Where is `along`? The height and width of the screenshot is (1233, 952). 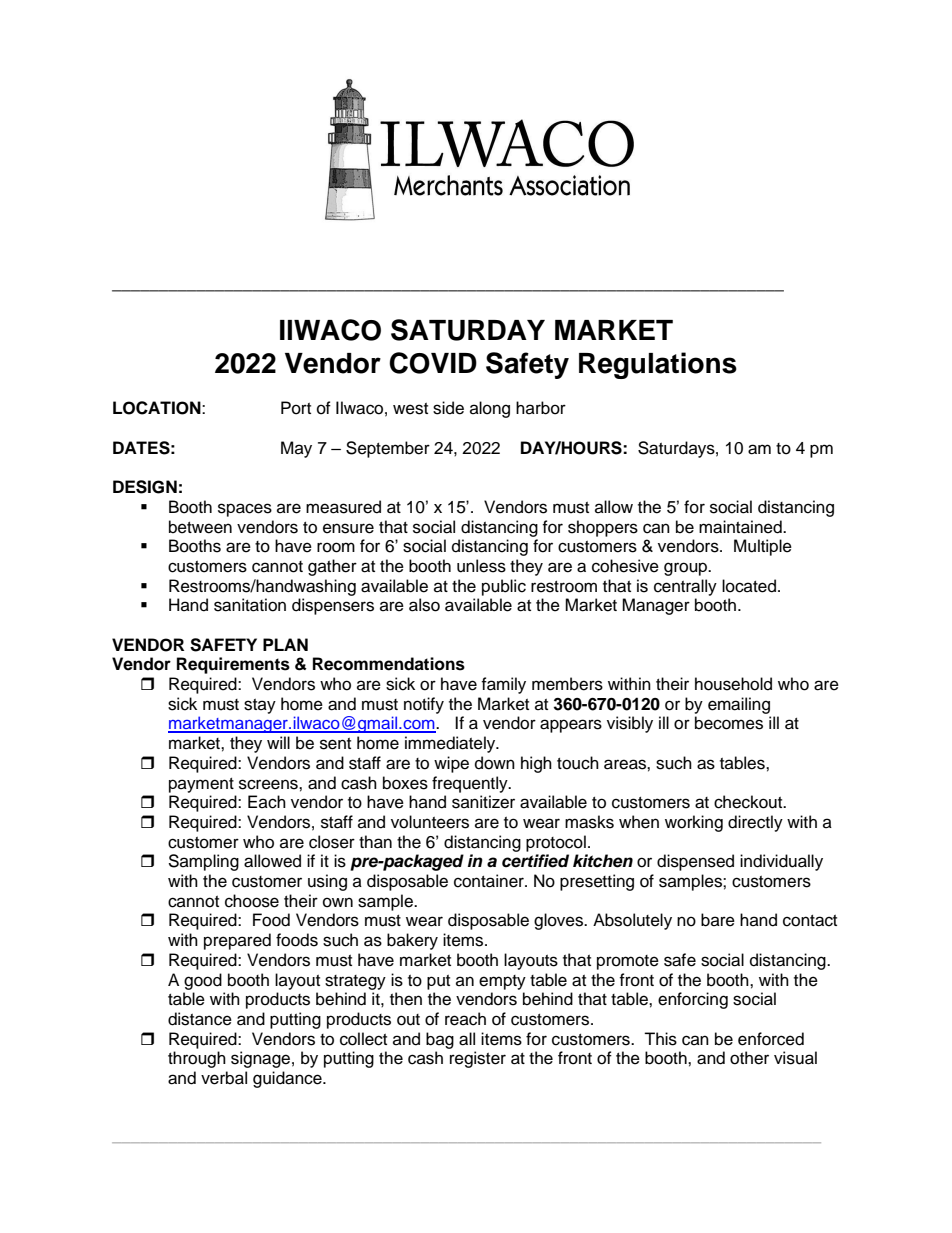
along is located at coordinates (490, 409).
